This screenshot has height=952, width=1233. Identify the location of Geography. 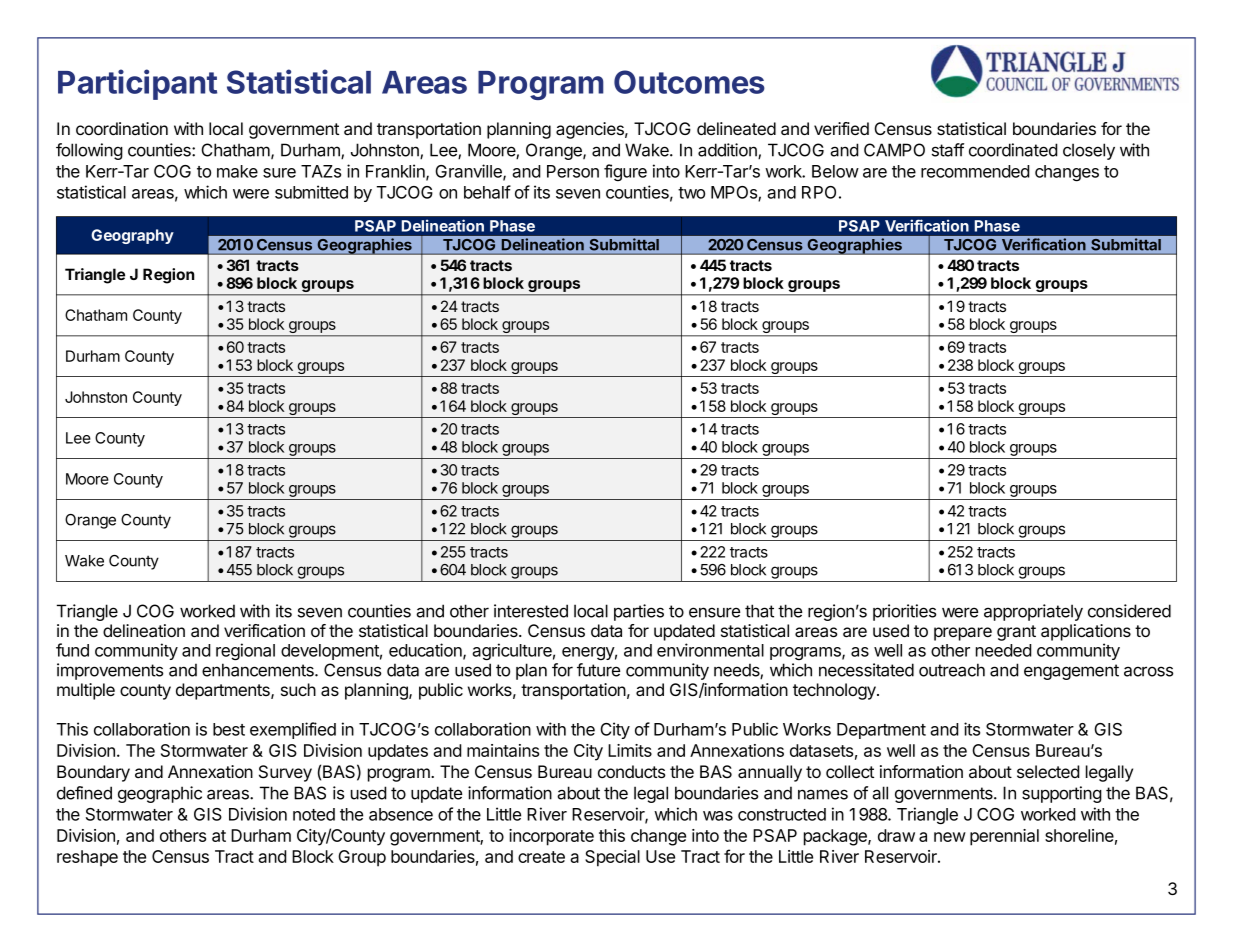
(132, 236).
